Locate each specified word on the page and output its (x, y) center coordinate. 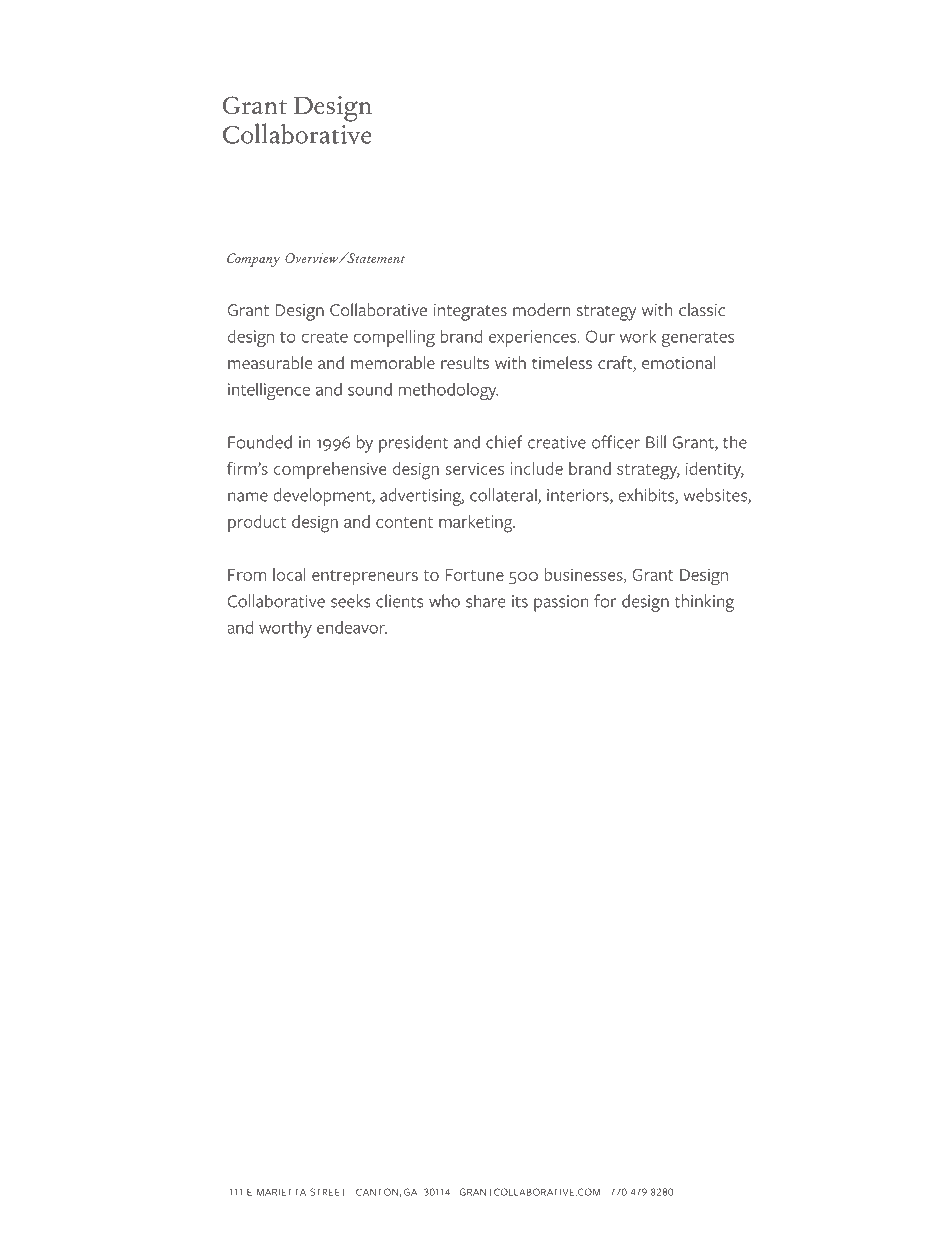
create (325, 337)
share (485, 601)
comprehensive (330, 470)
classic (702, 309)
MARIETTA (281, 1192)
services (475, 468)
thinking (704, 603)
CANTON (378, 1192)
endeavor (352, 627)
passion (561, 603)
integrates (470, 312)
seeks (350, 601)
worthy (285, 629)
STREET (328, 1192)
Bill (656, 442)
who (444, 601)
